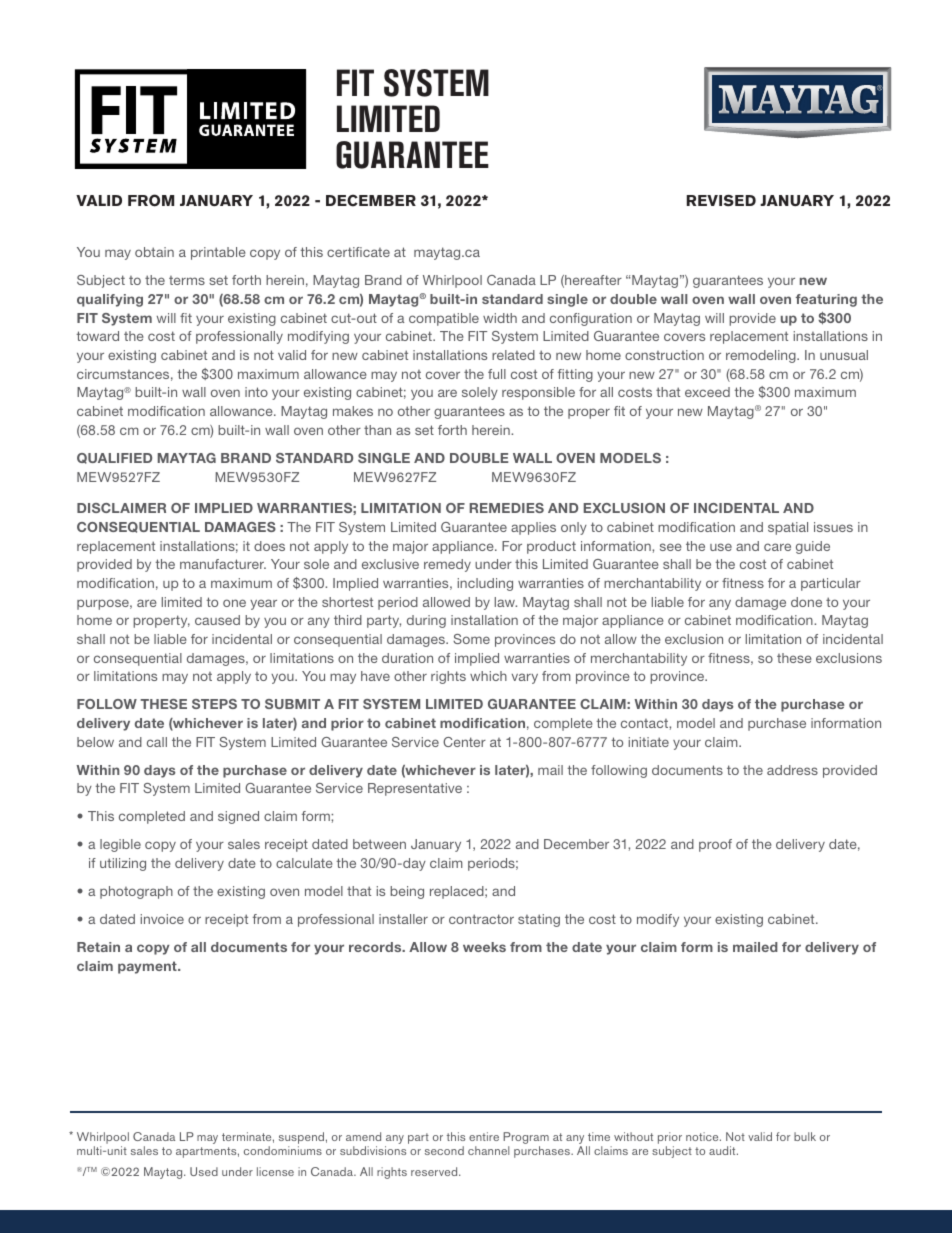 The height and width of the image is (1233, 952). What do you see at coordinates (358, 252) in the image?
I see `certificate` at bounding box center [358, 252].
